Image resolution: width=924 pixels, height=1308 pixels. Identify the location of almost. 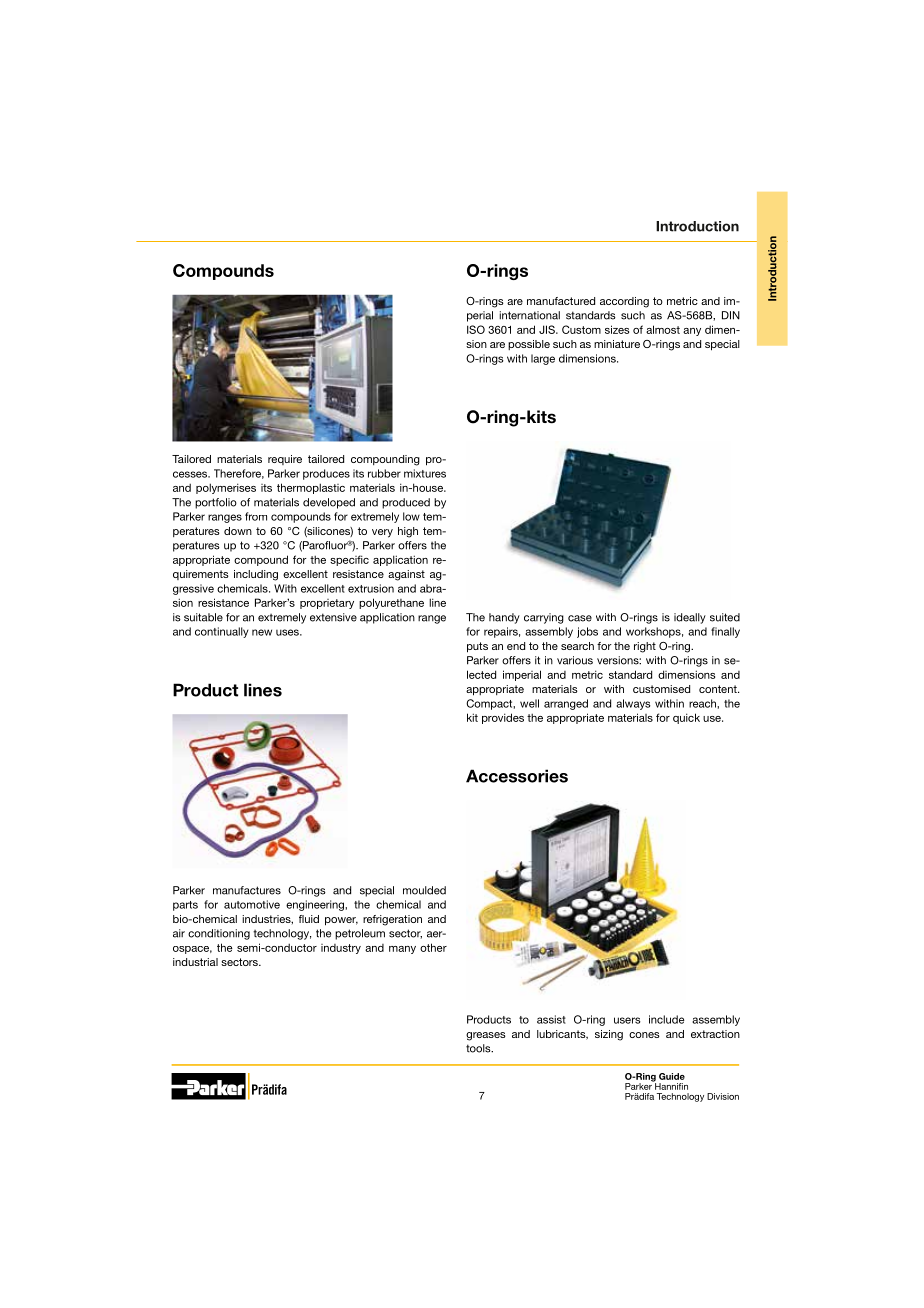
(663, 329).
